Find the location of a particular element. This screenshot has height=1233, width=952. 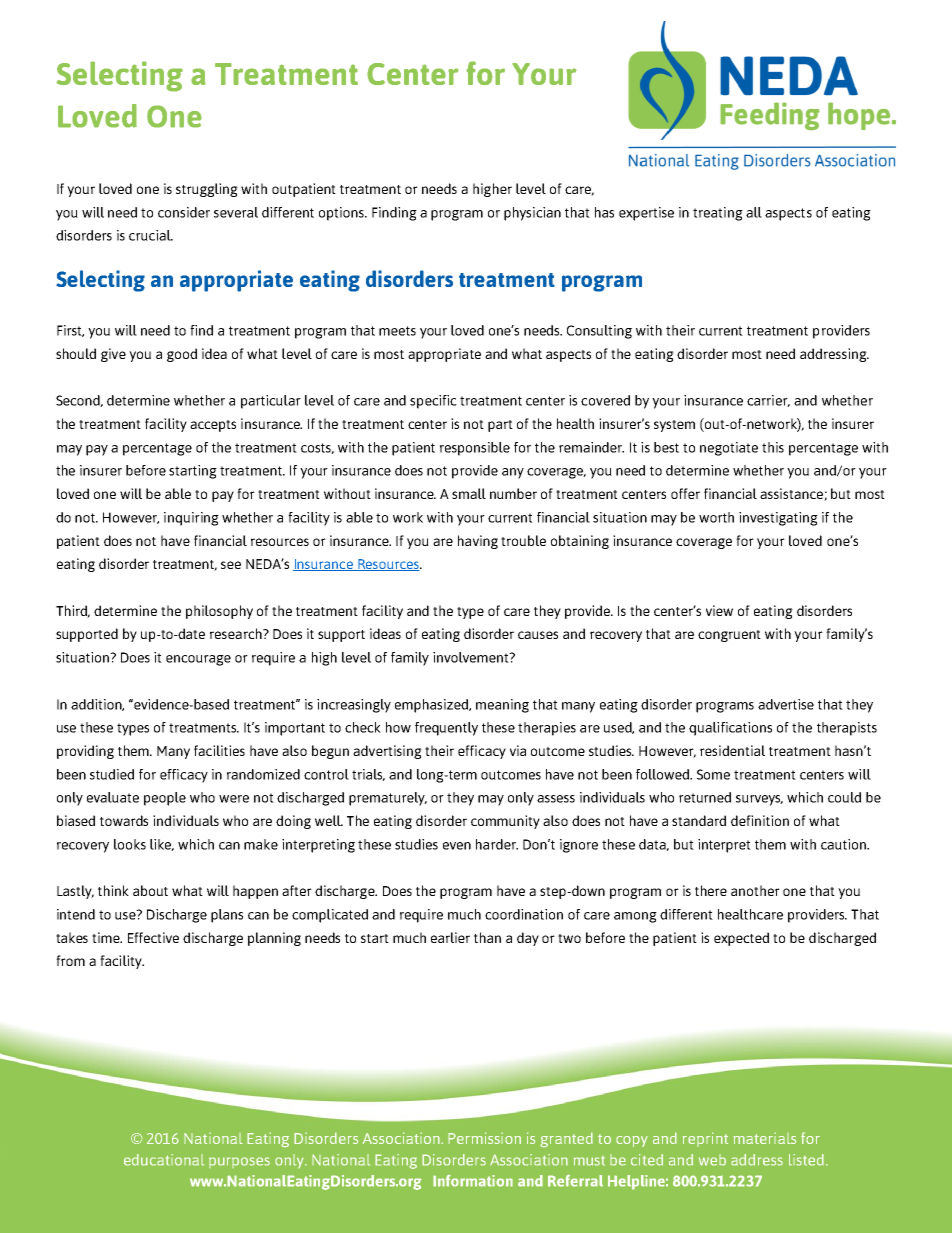

Permission is located at coordinates (484, 1138).
